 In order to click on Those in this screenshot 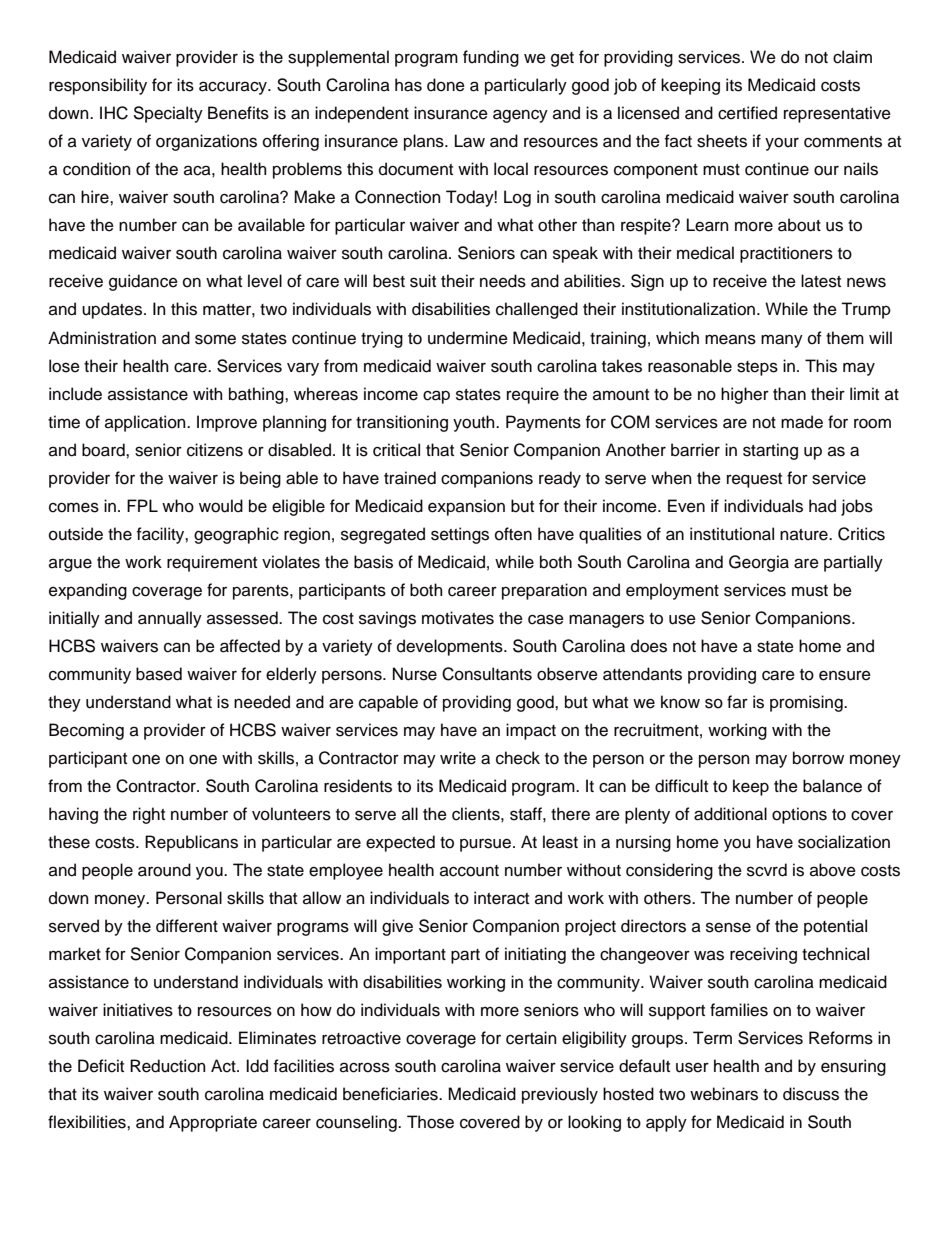, I will do `click(430, 1122)`.
